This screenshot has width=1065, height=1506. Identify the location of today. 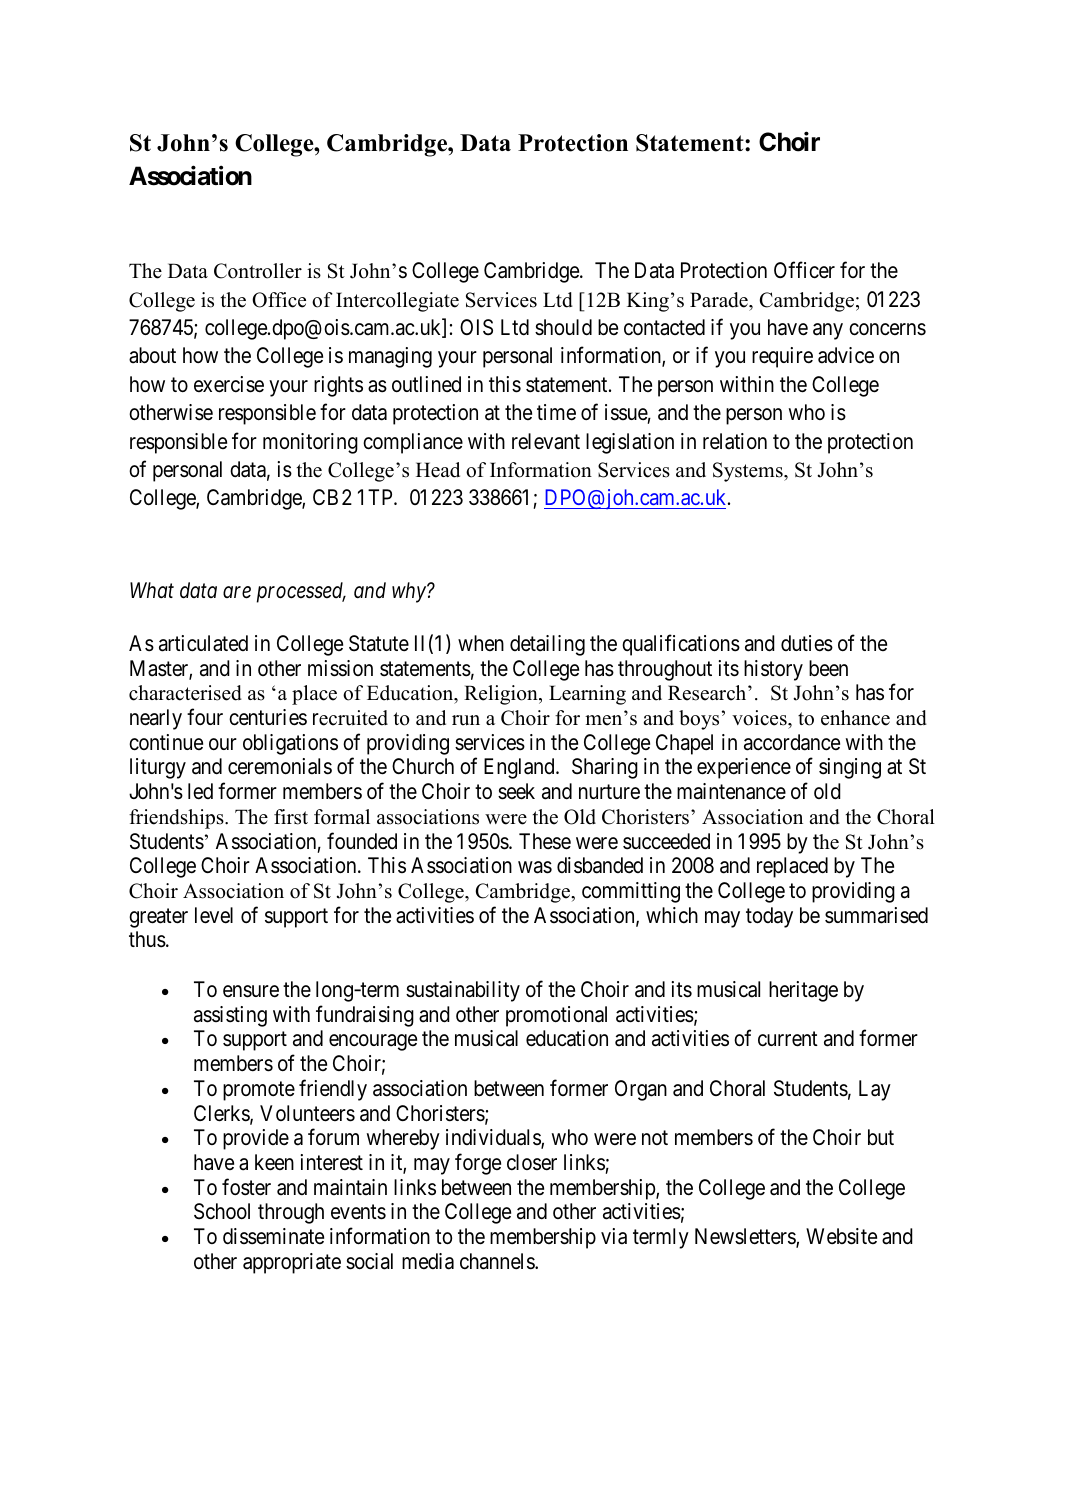
(769, 917).
